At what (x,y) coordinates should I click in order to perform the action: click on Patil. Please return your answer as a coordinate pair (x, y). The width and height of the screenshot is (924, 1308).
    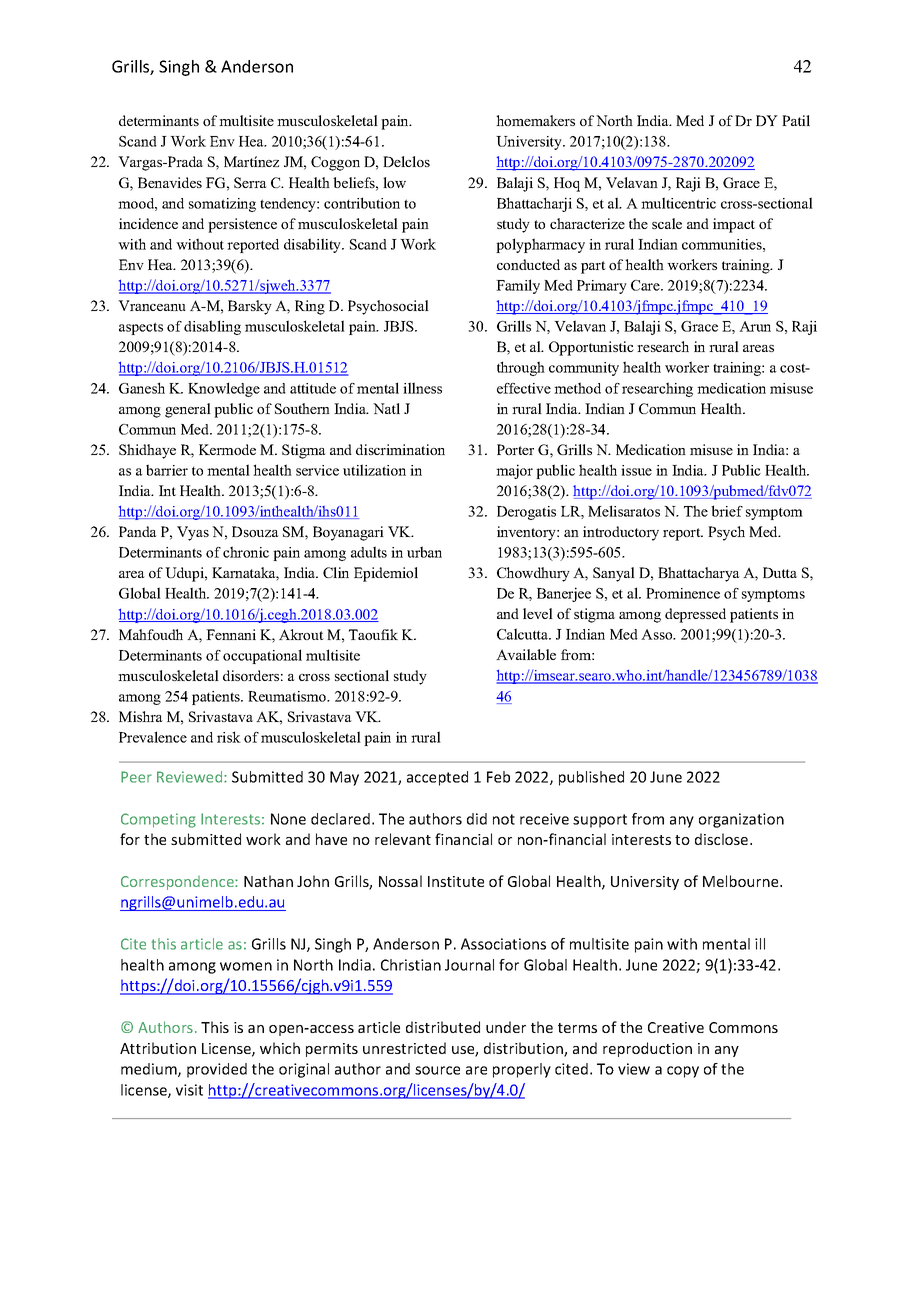
    Looking at the image, I should click on (796, 120).
